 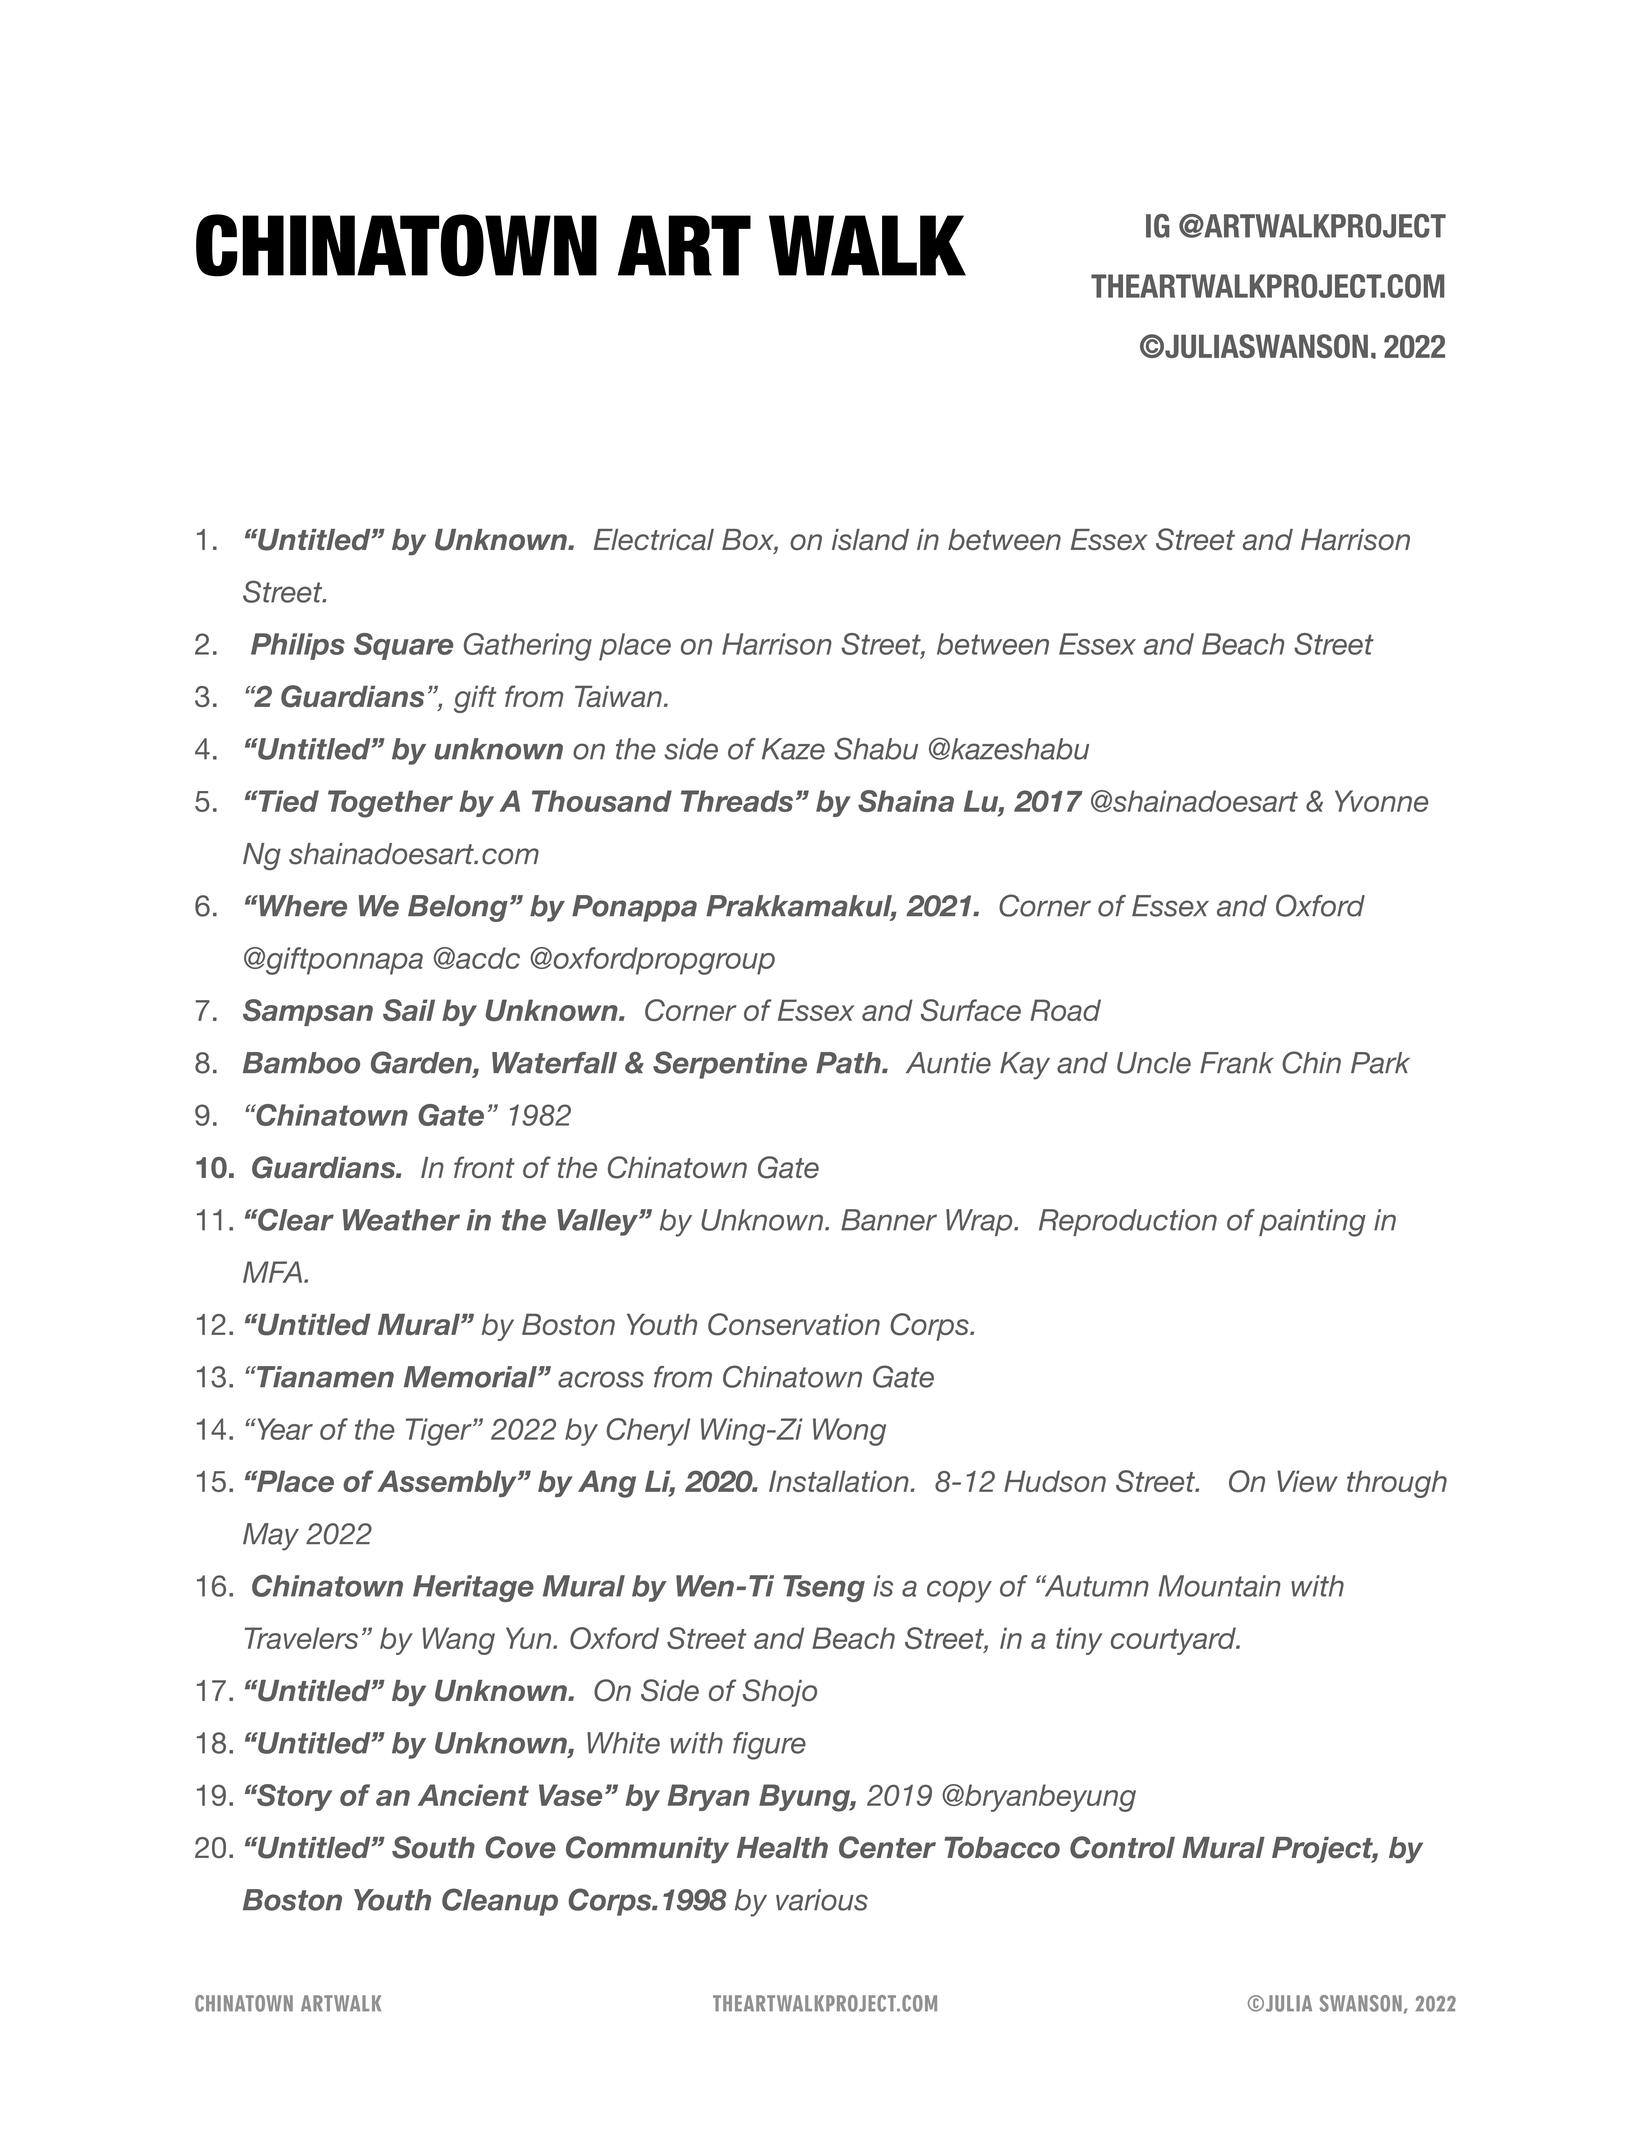 What do you see at coordinates (458, 908) in the screenshot?
I see `Belong` at bounding box center [458, 908].
